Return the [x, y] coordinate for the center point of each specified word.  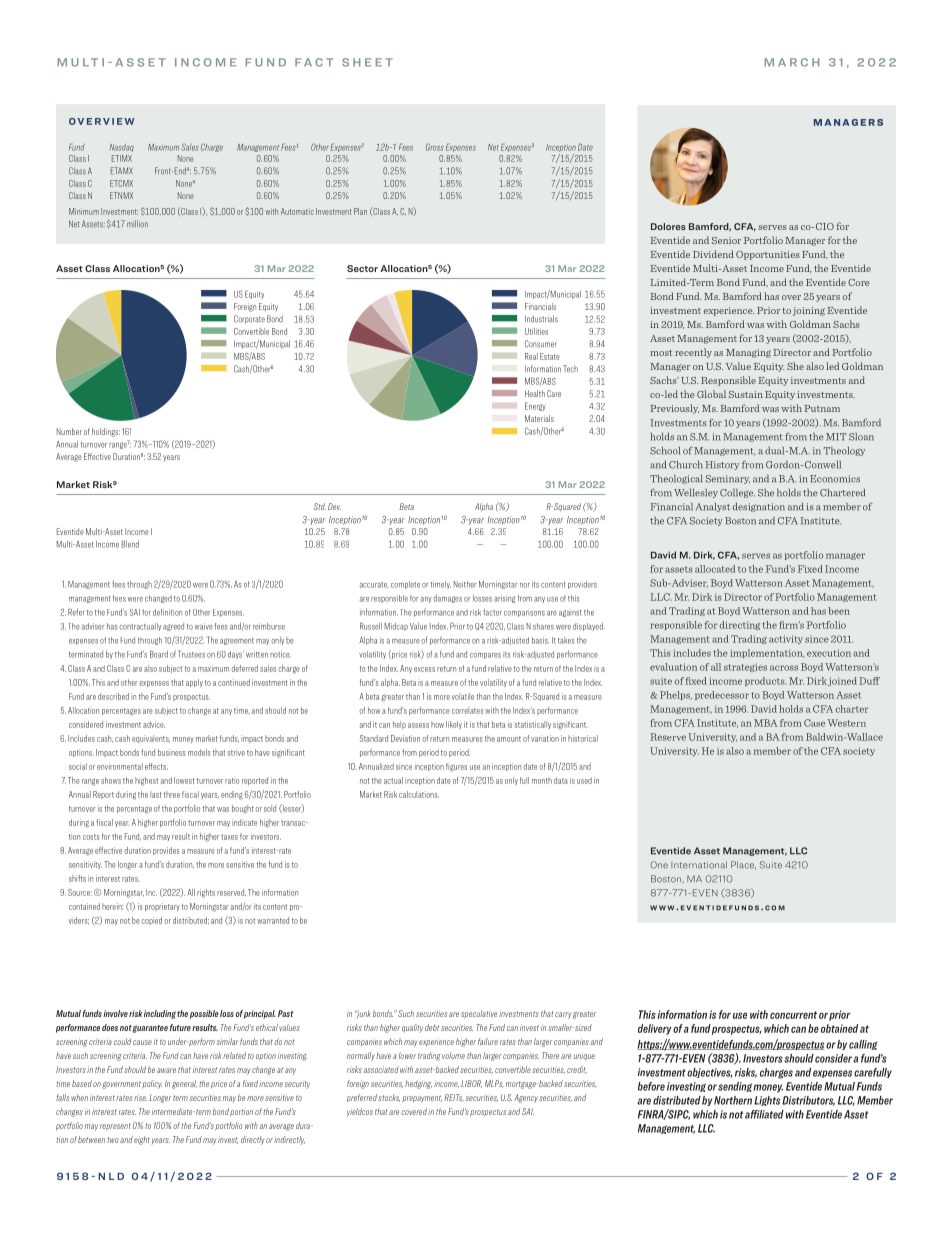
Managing [748, 353]
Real [531, 356]
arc [793, 62]
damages [448, 599]
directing [740, 625]
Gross [435, 147]
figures [456, 767]
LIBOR [471, 1084]
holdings [106, 432]
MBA [765, 723]
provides [166, 851]
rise [140, 1097]
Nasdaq [122, 148]
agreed [173, 627]
